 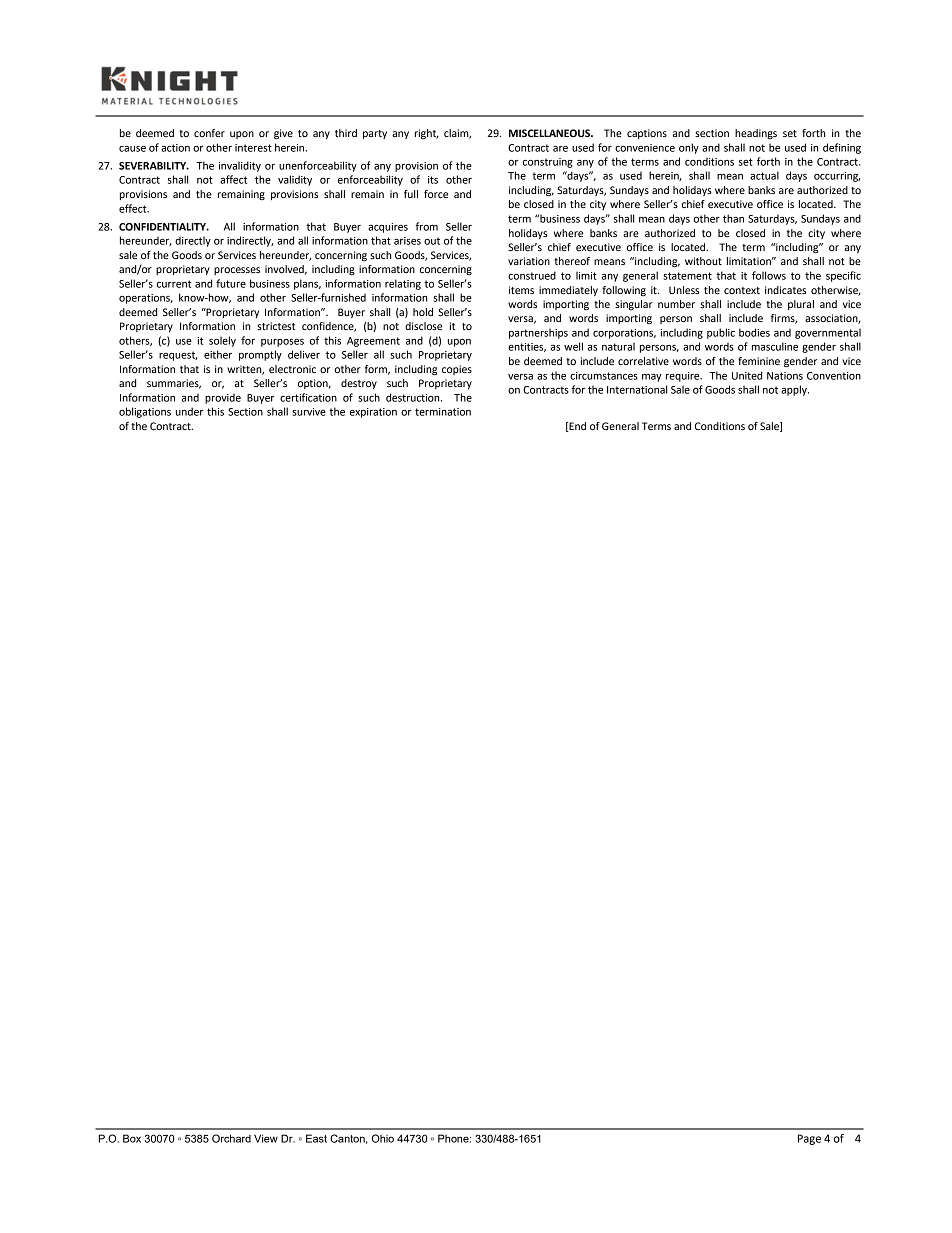 What do you see at coordinates (383, 1138) in the screenshot?
I see `Ohio` at bounding box center [383, 1138].
